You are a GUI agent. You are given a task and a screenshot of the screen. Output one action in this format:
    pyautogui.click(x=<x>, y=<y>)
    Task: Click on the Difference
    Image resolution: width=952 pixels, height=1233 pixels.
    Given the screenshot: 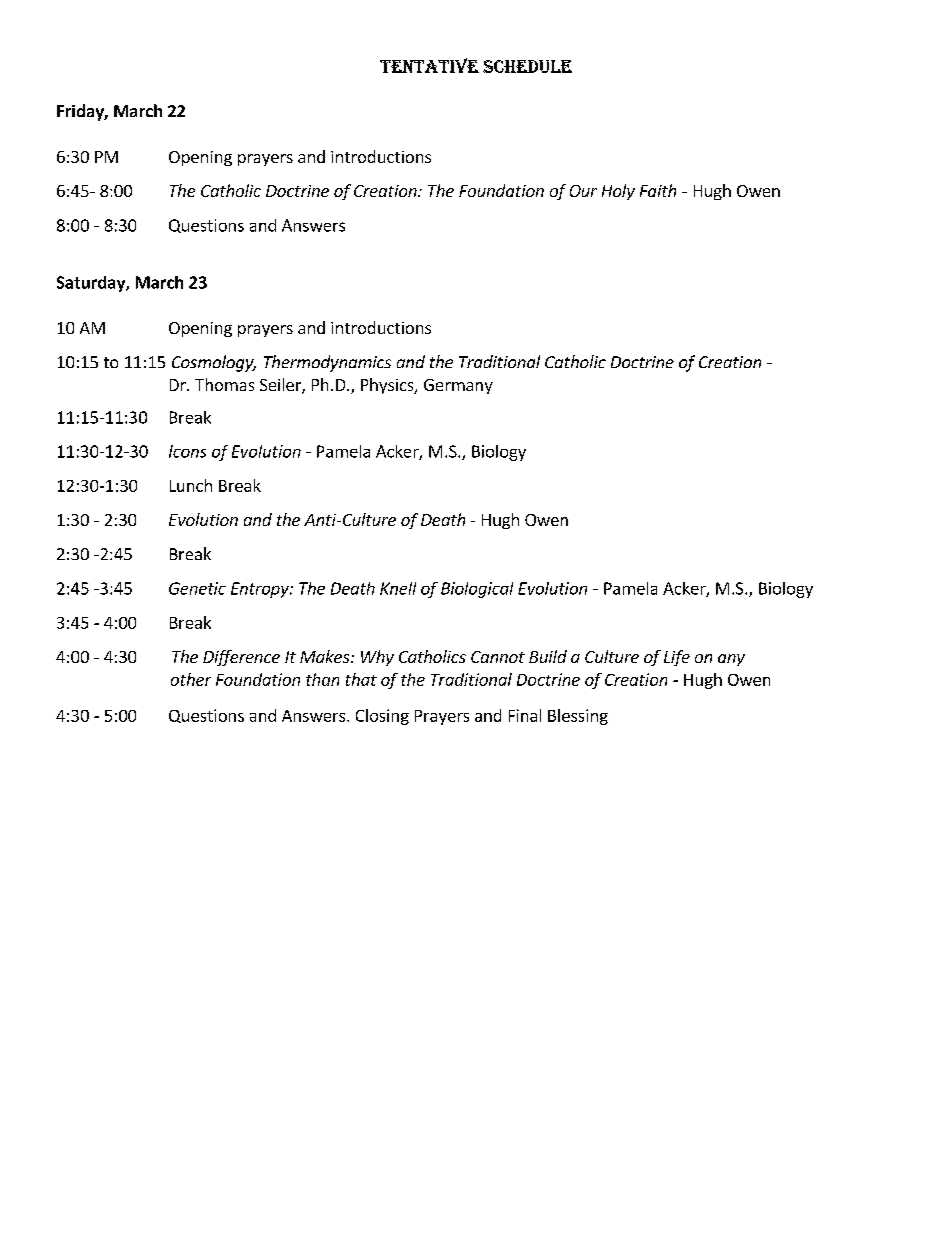 What is the action you would take?
    pyautogui.click(x=241, y=658)
